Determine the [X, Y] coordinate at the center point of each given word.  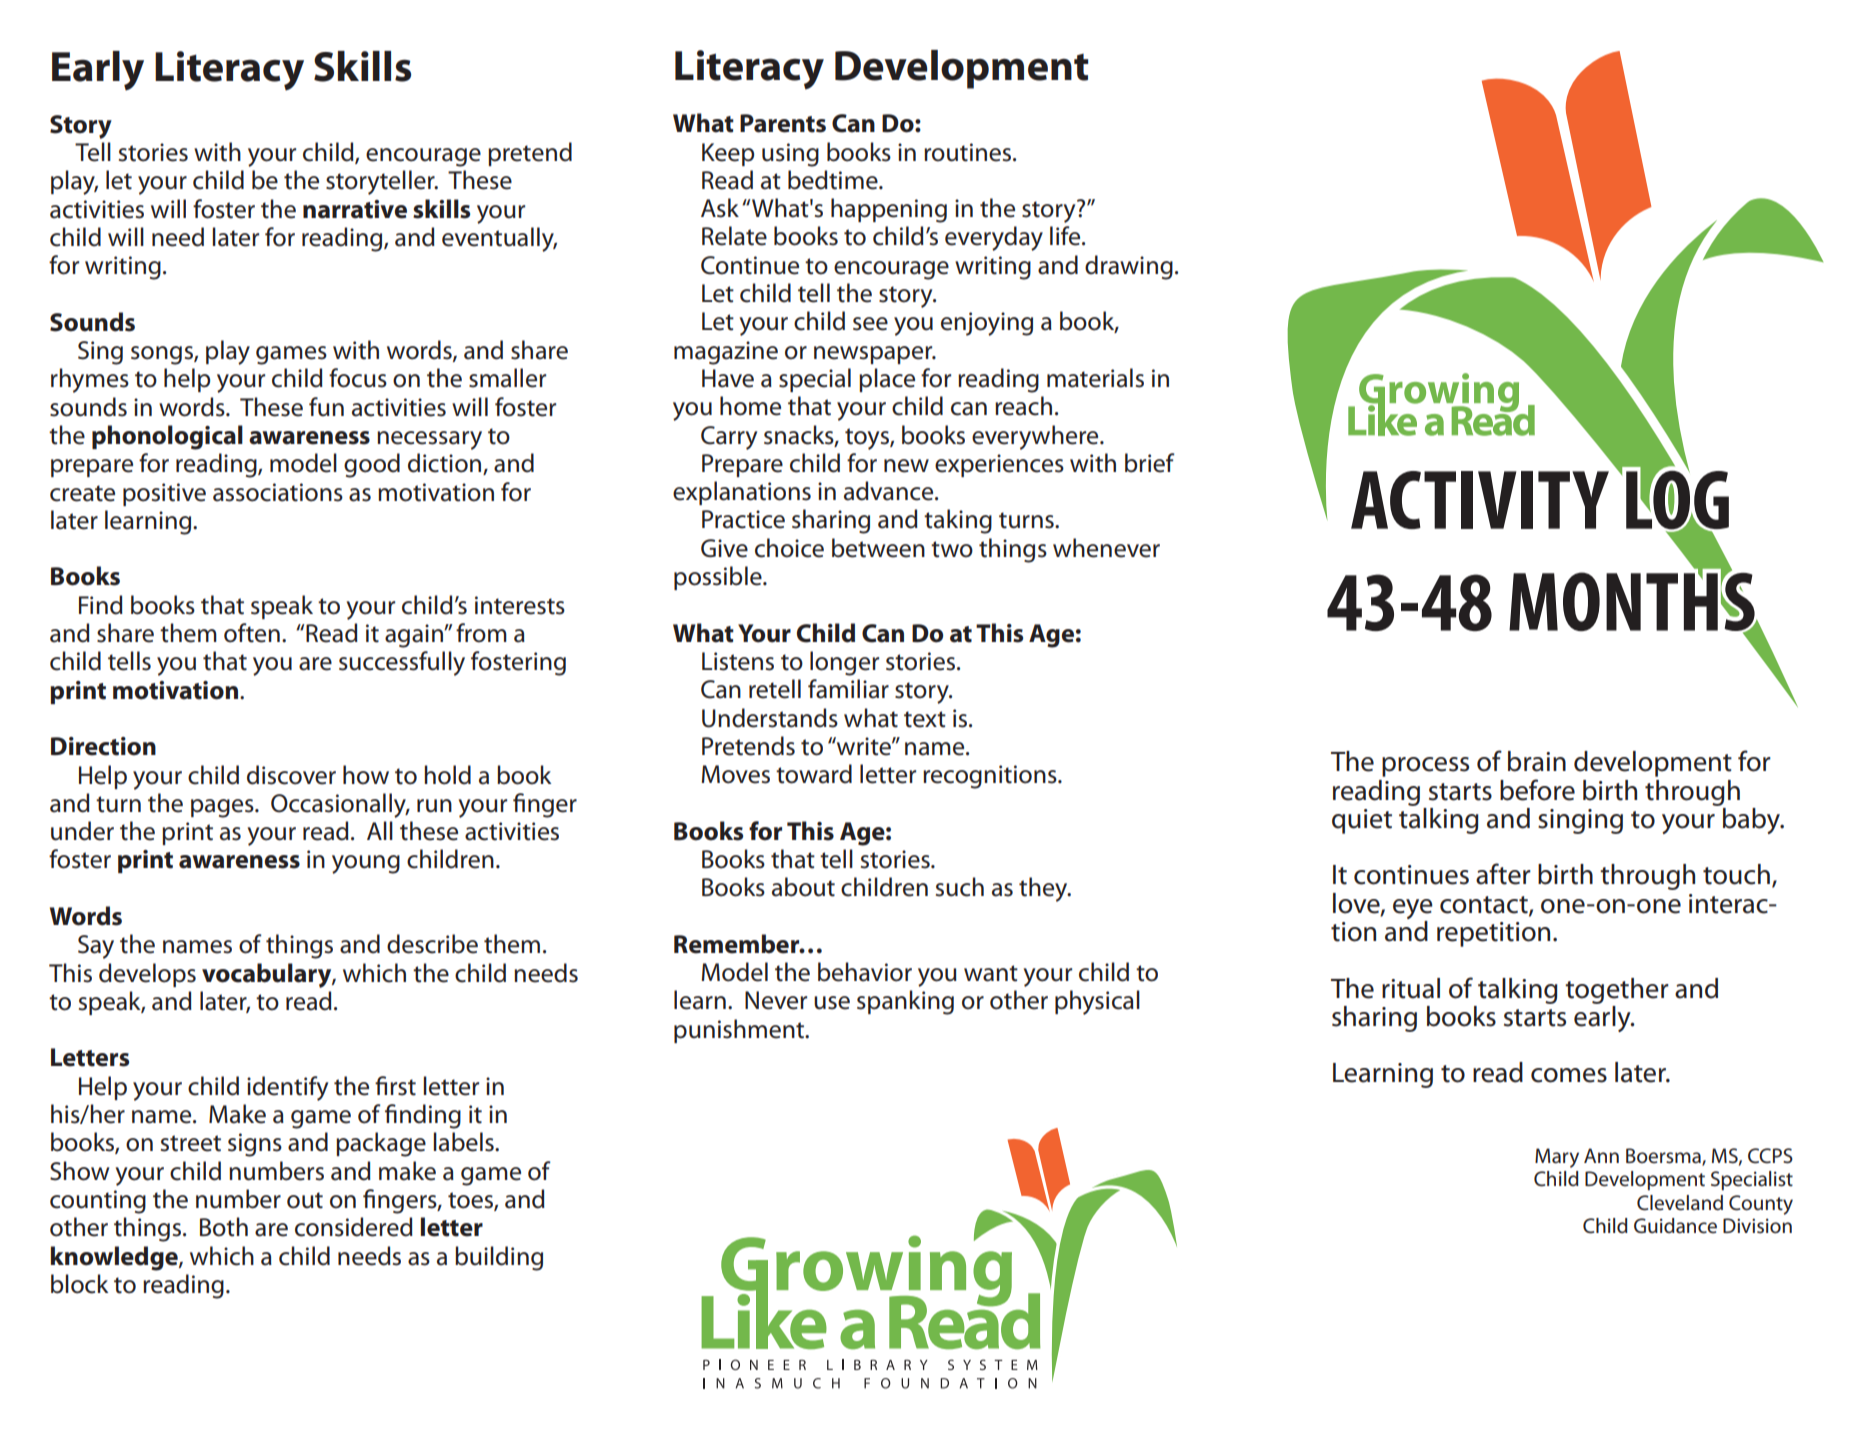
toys [868, 439]
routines [969, 152]
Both [224, 1227]
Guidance [1675, 1226]
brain [1537, 761]
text [925, 719]
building [499, 1258]
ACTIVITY [1480, 500]
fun [326, 407]
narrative [355, 209]
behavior [865, 972]
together [1617, 991]
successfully [402, 663]
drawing [1129, 267]
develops [147, 975]
